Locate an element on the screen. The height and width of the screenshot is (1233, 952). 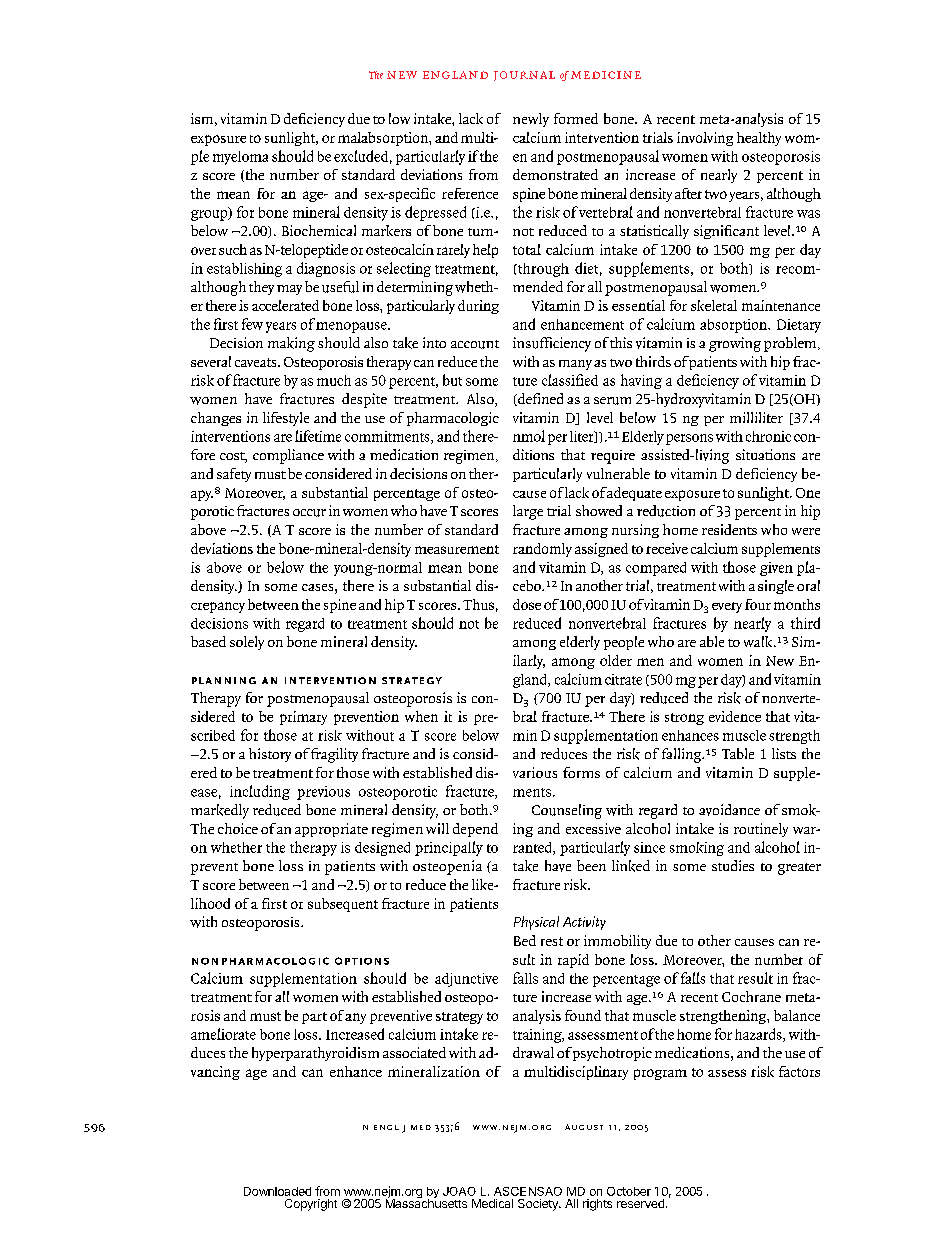
compliance is located at coordinates (288, 456).
